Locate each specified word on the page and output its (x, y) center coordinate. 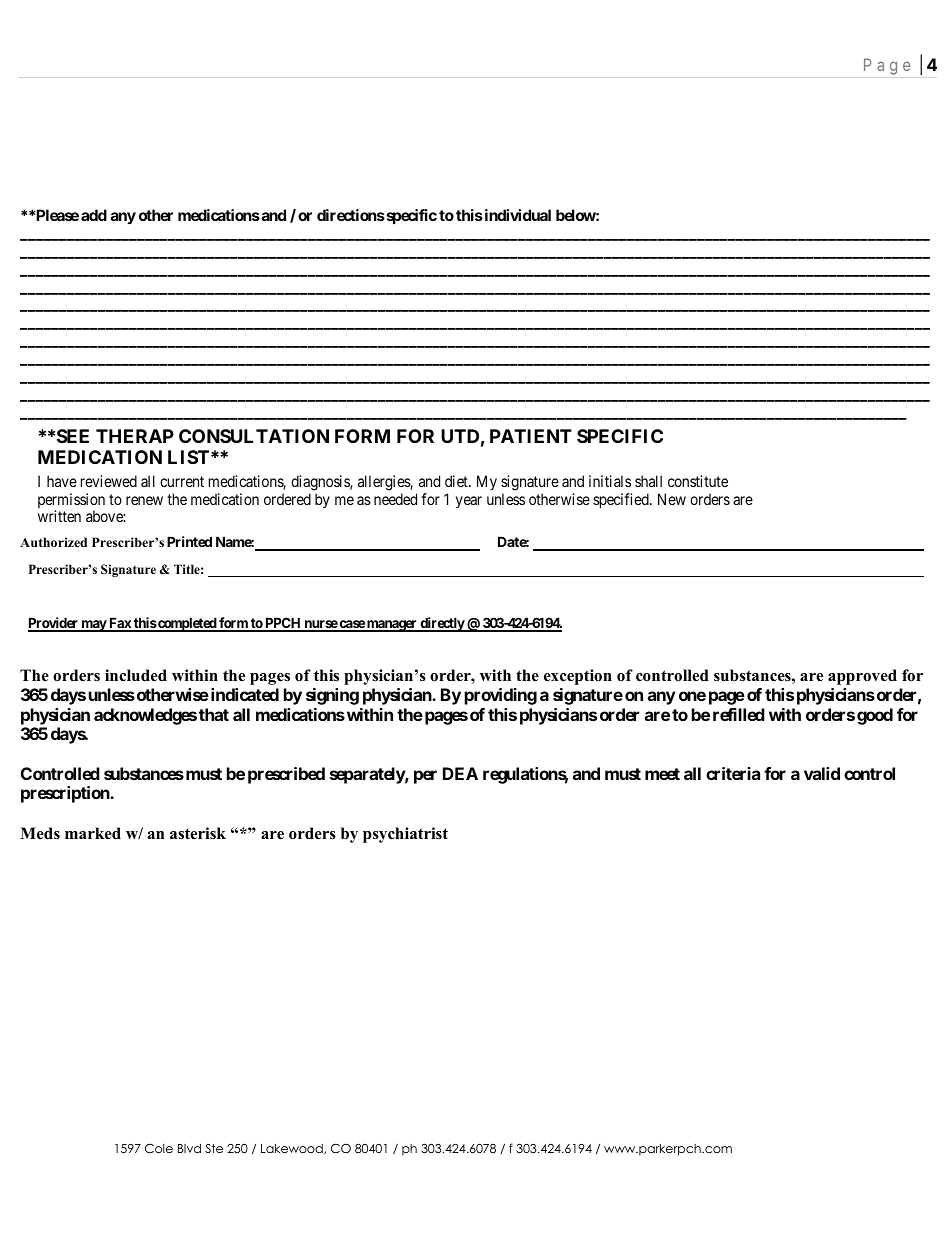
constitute (698, 481)
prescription (66, 794)
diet (457, 481)
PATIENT (531, 436)
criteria (733, 773)
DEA (460, 773)
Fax (120, 624)
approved (862, 677)
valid (822, 773)
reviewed (109, 481)
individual (516, 215)
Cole (159, 1148)
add (94, 215)
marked (93, 833)
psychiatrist (405, 835)
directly (442, 624)
